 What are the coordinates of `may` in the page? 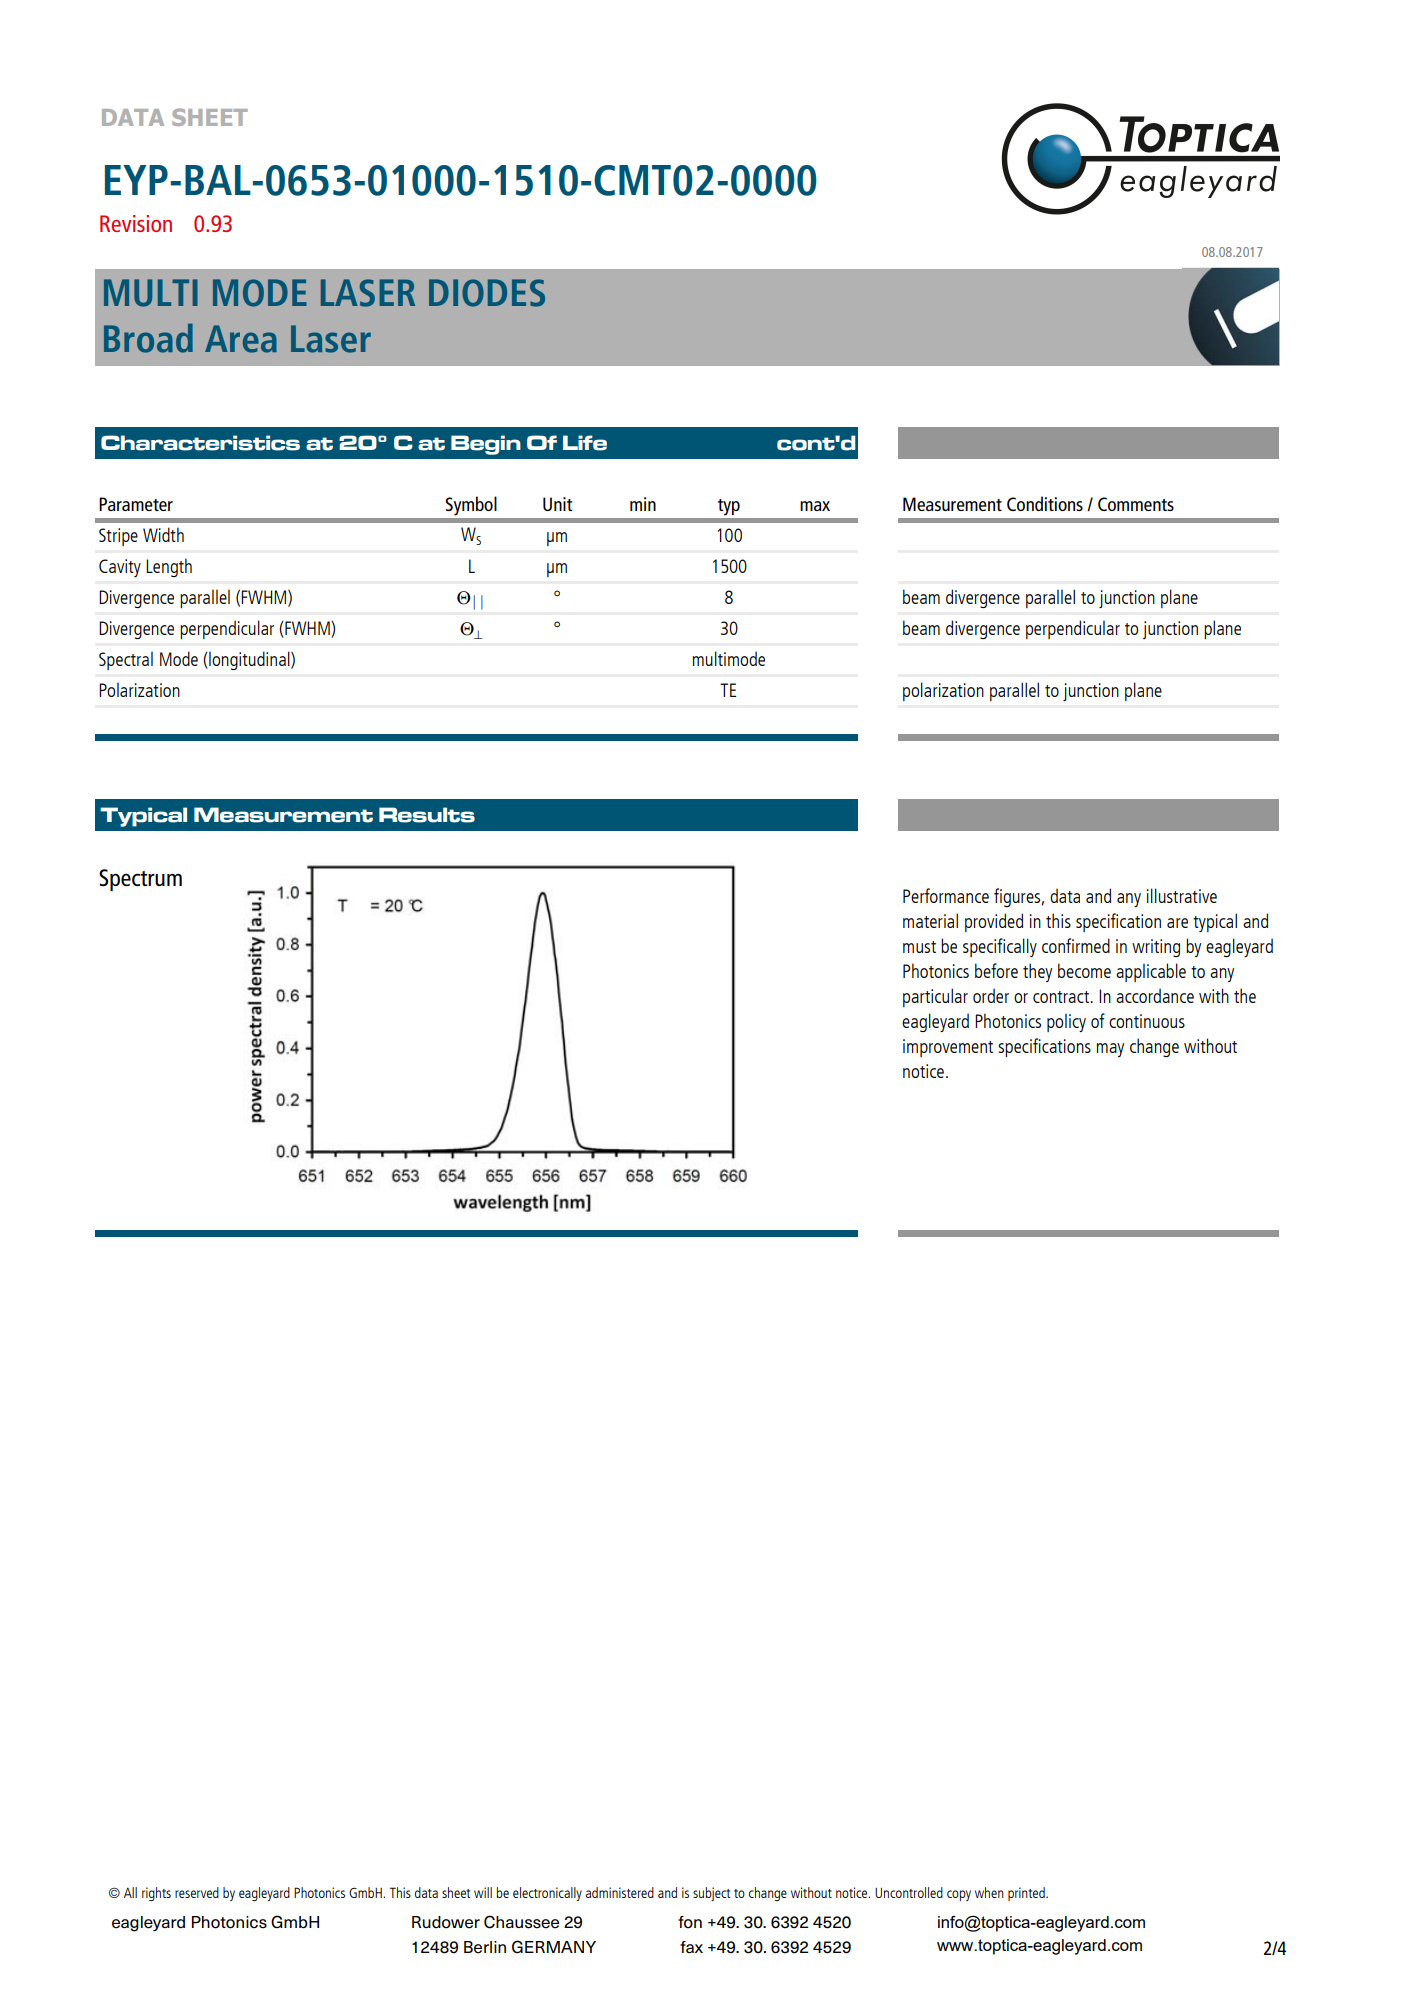 It's located at (1110, 1050).
